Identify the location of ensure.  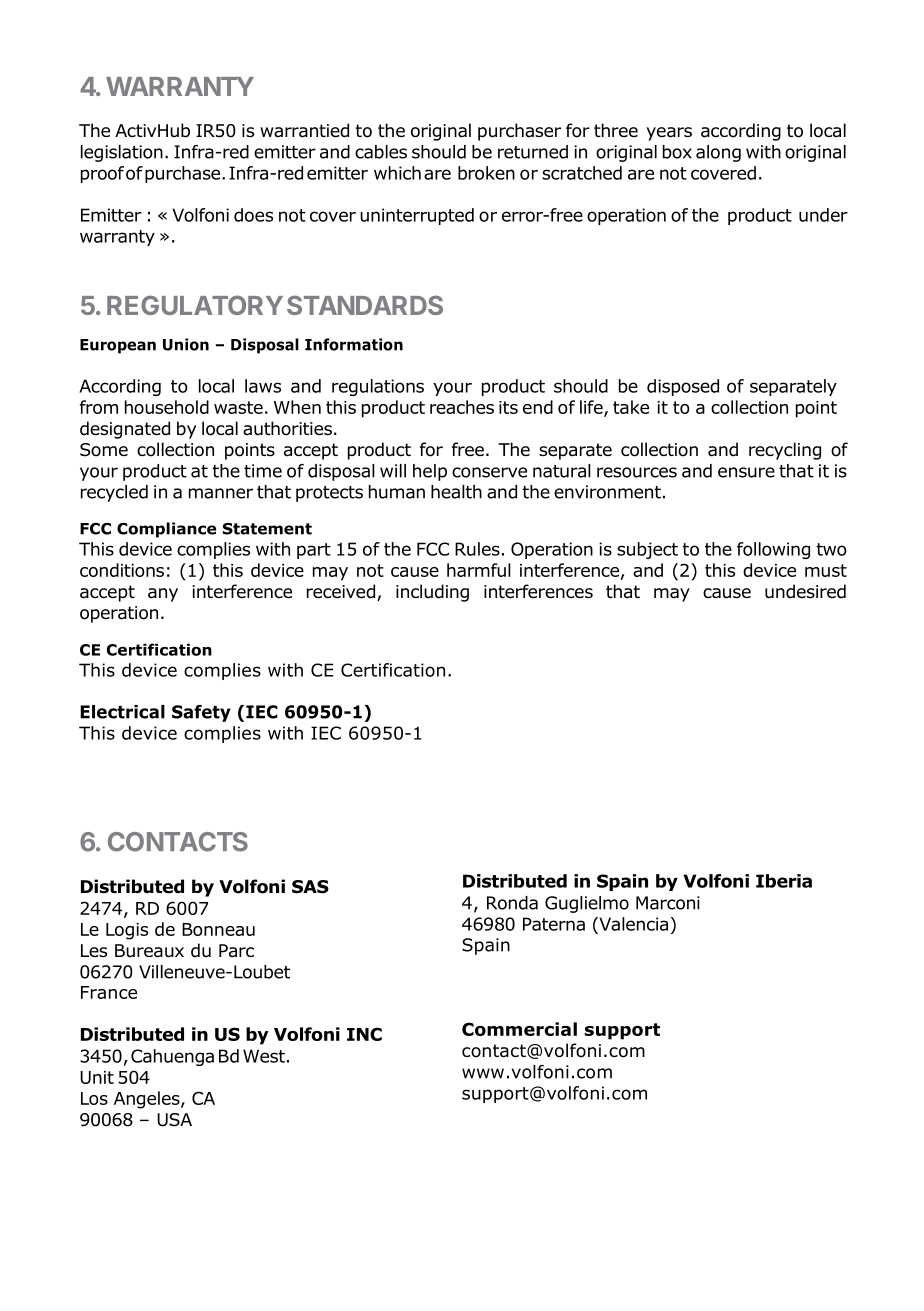
(746, 472).
